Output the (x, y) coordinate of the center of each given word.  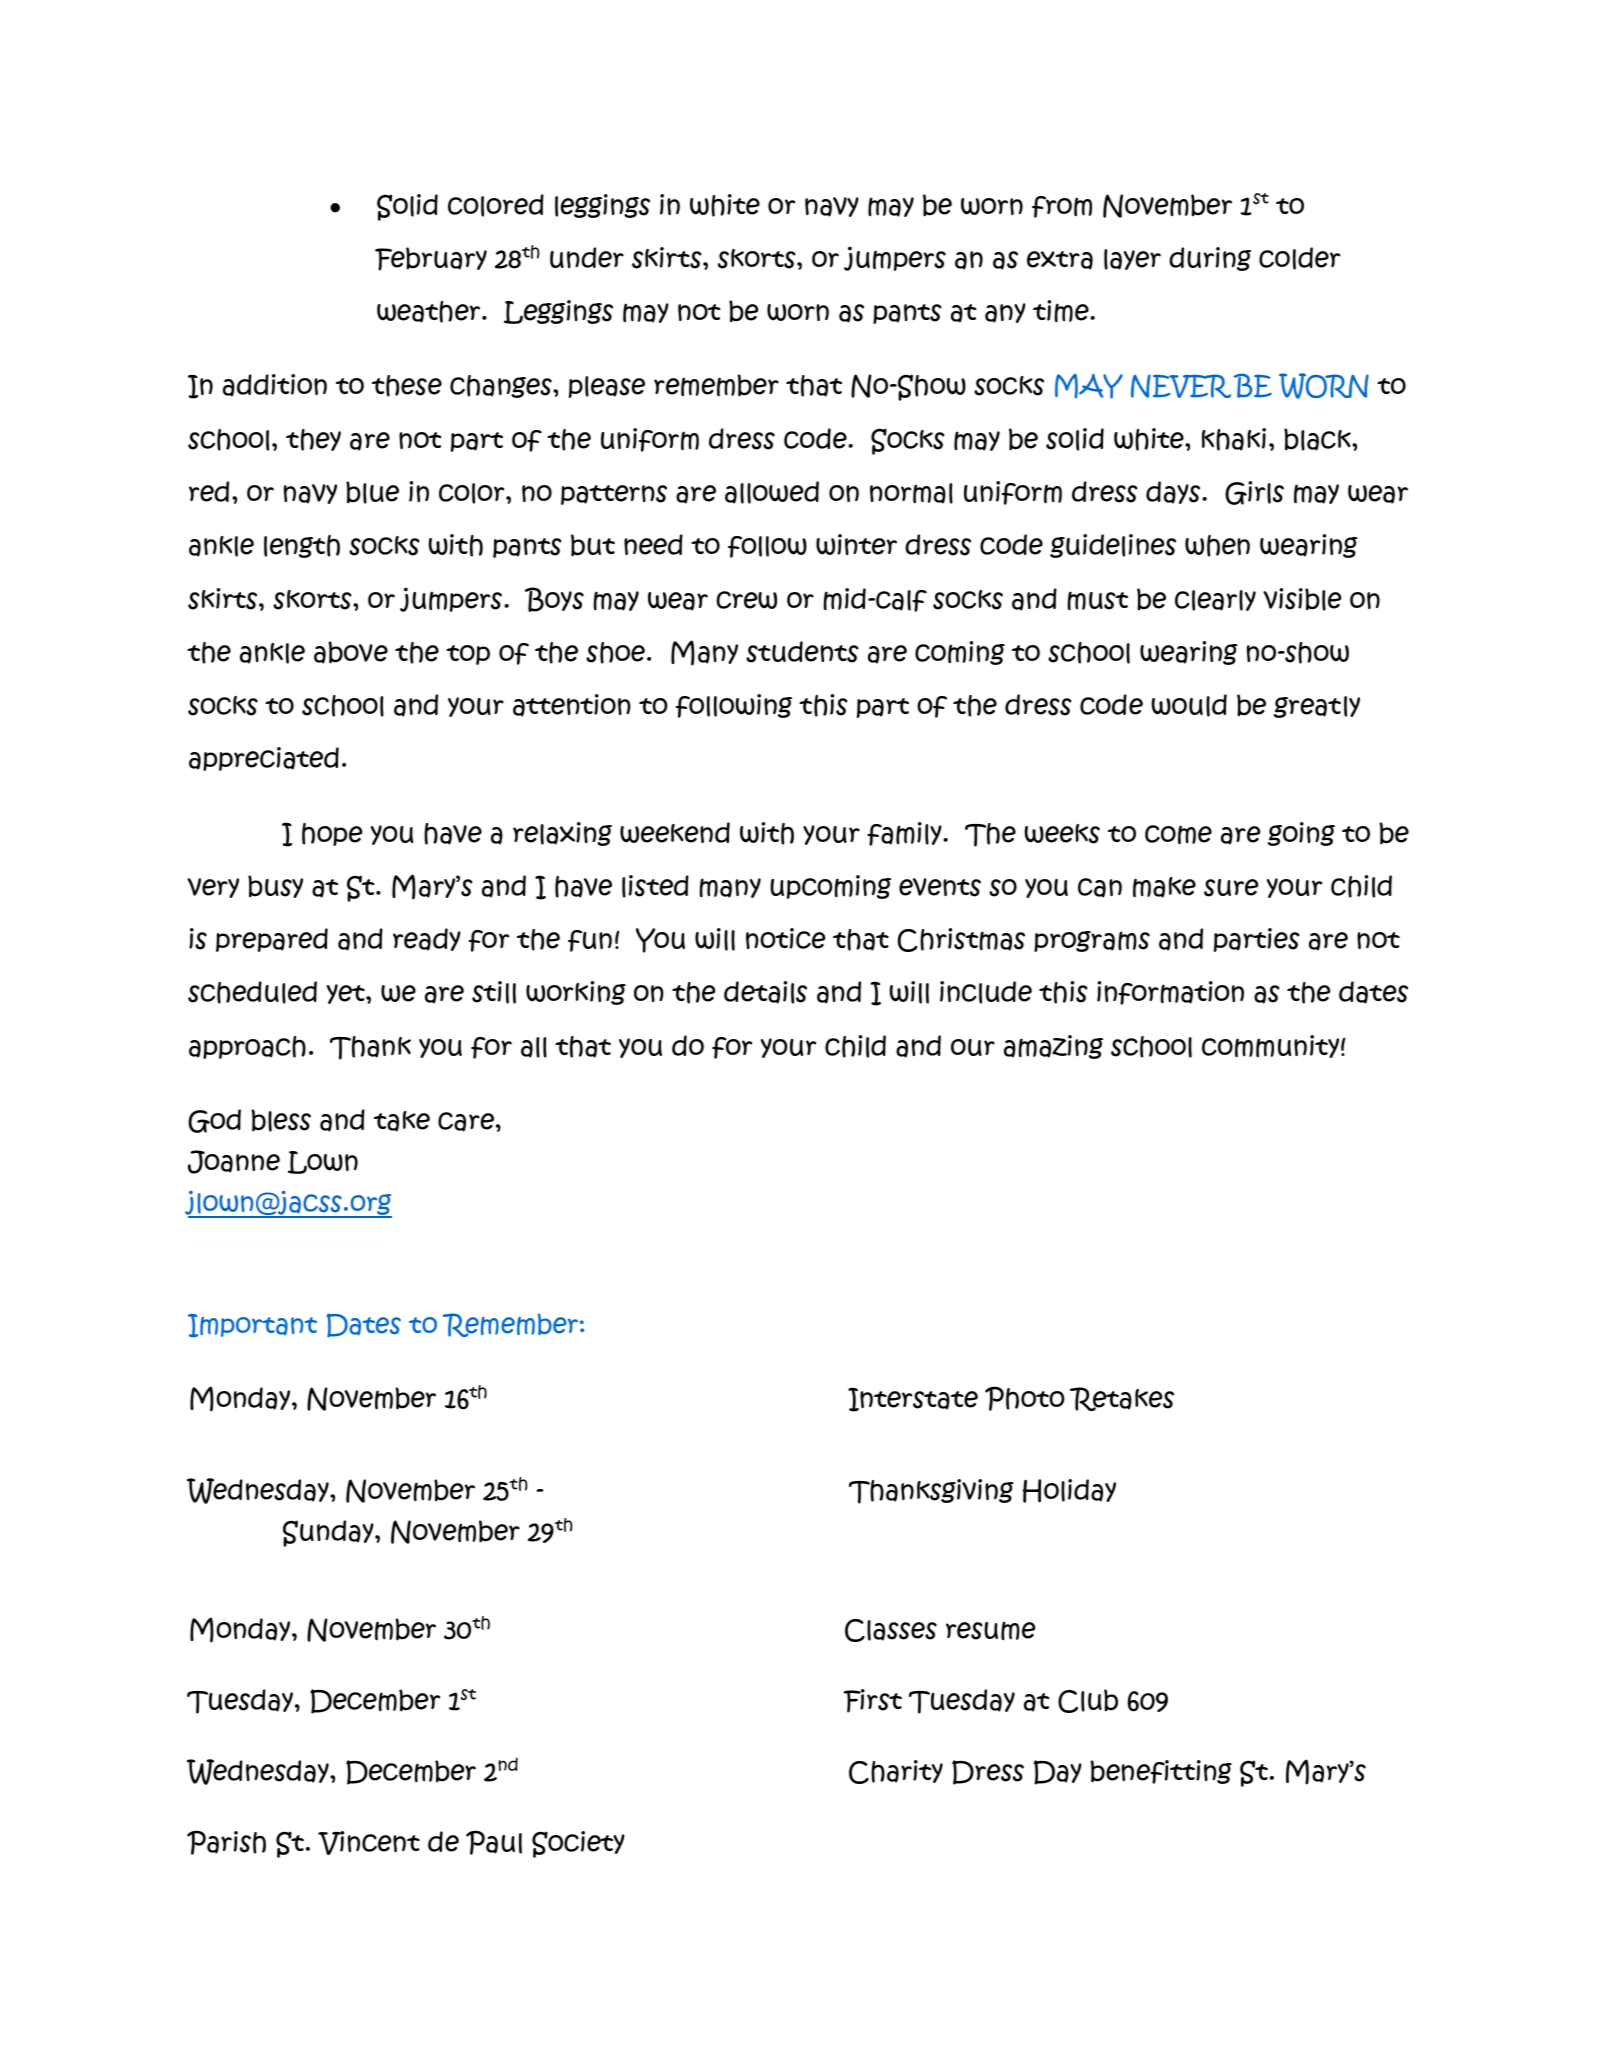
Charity (896, 1772)
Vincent (369, 1843)
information (1170, 993)
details (765, 992)
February (431, 259)
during (1210, 259)
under (587, 257)
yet (347, 994)
